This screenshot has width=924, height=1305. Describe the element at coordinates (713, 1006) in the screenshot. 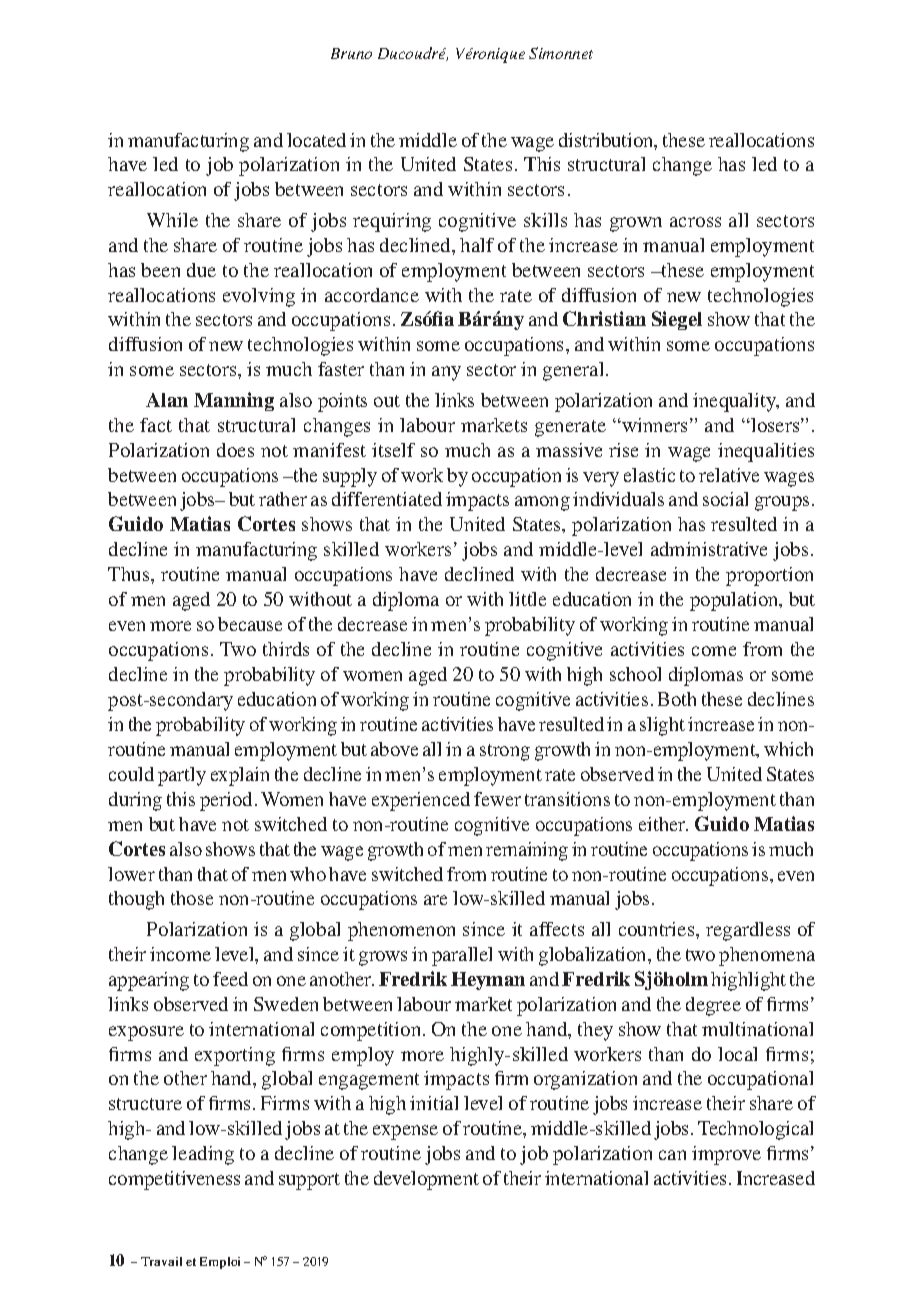

I see `degree` at that location.
